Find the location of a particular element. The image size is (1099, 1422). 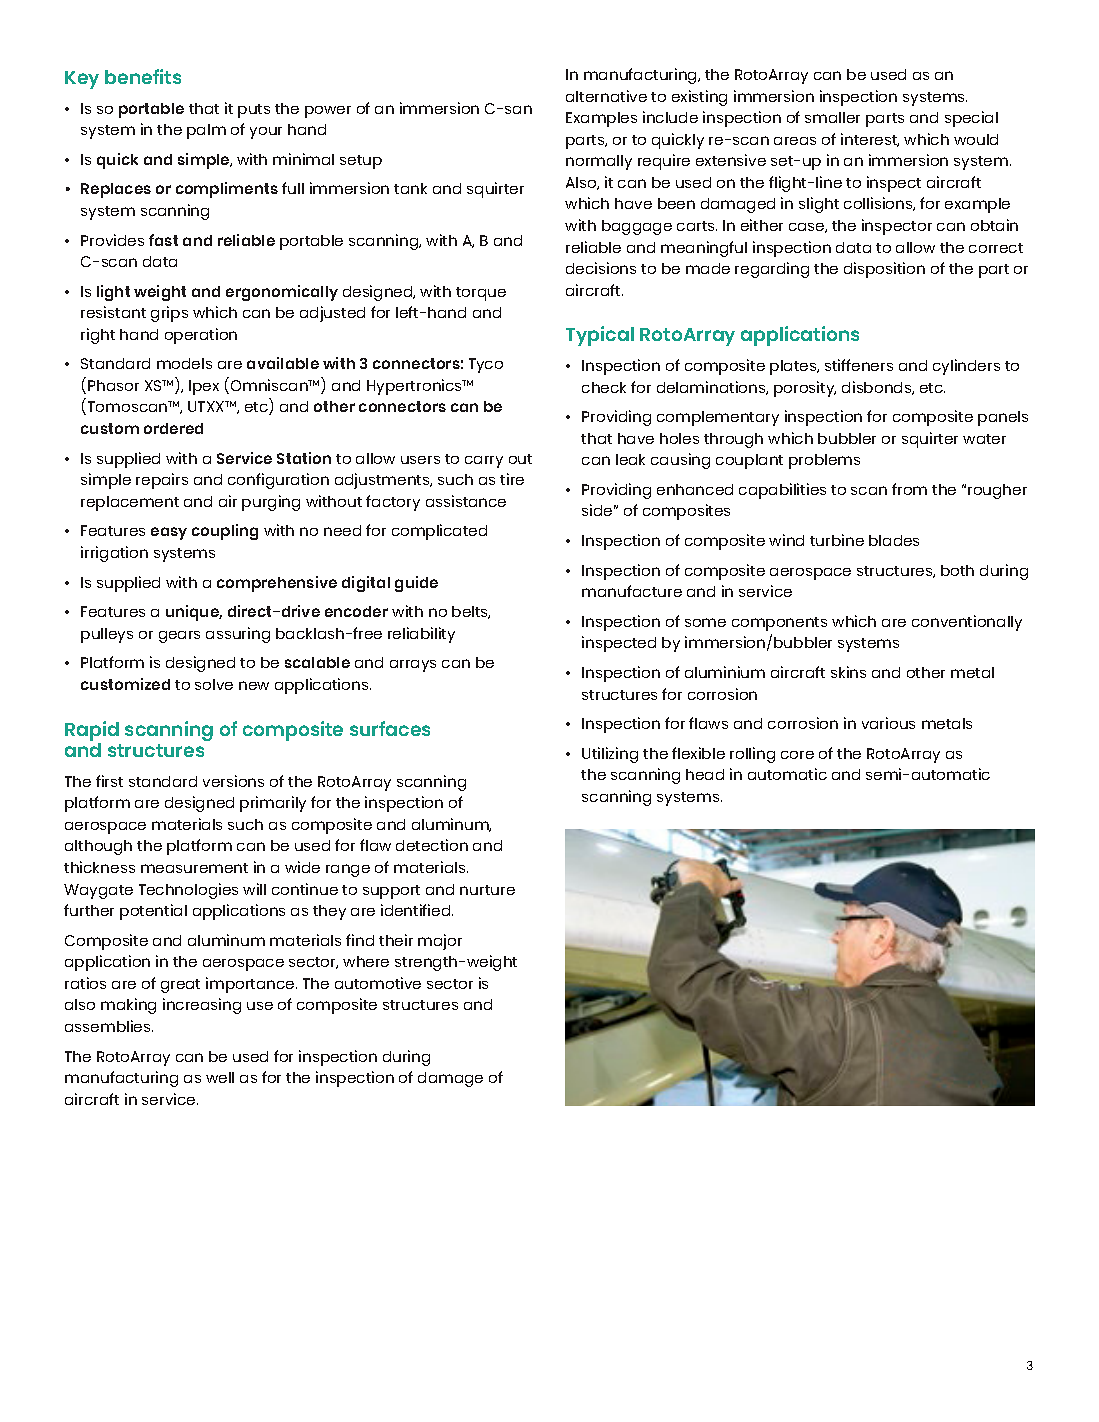

various is located at coordinates (888, 723).
